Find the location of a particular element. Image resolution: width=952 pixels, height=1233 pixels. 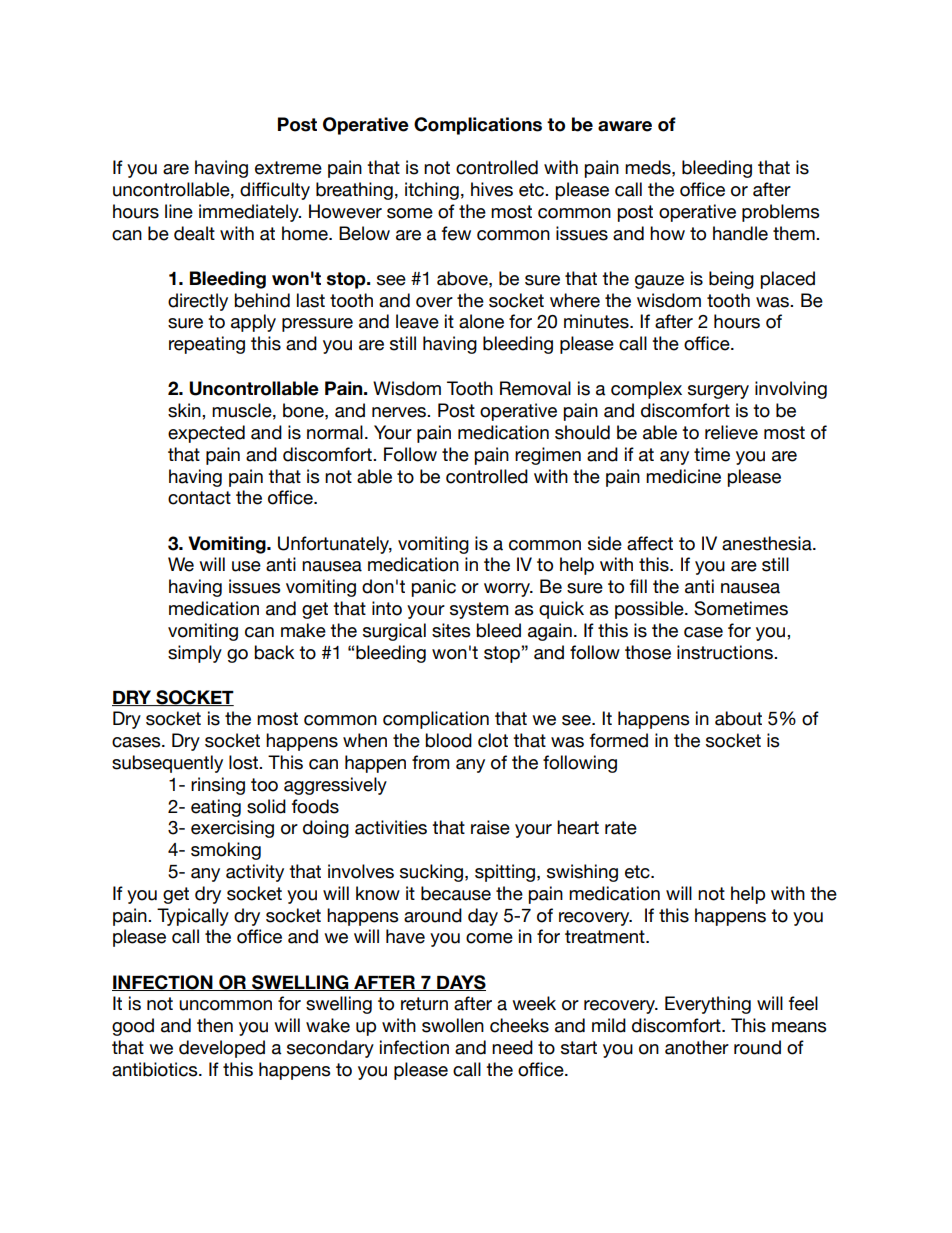

Everything is located at coordinates (708, 1005).
